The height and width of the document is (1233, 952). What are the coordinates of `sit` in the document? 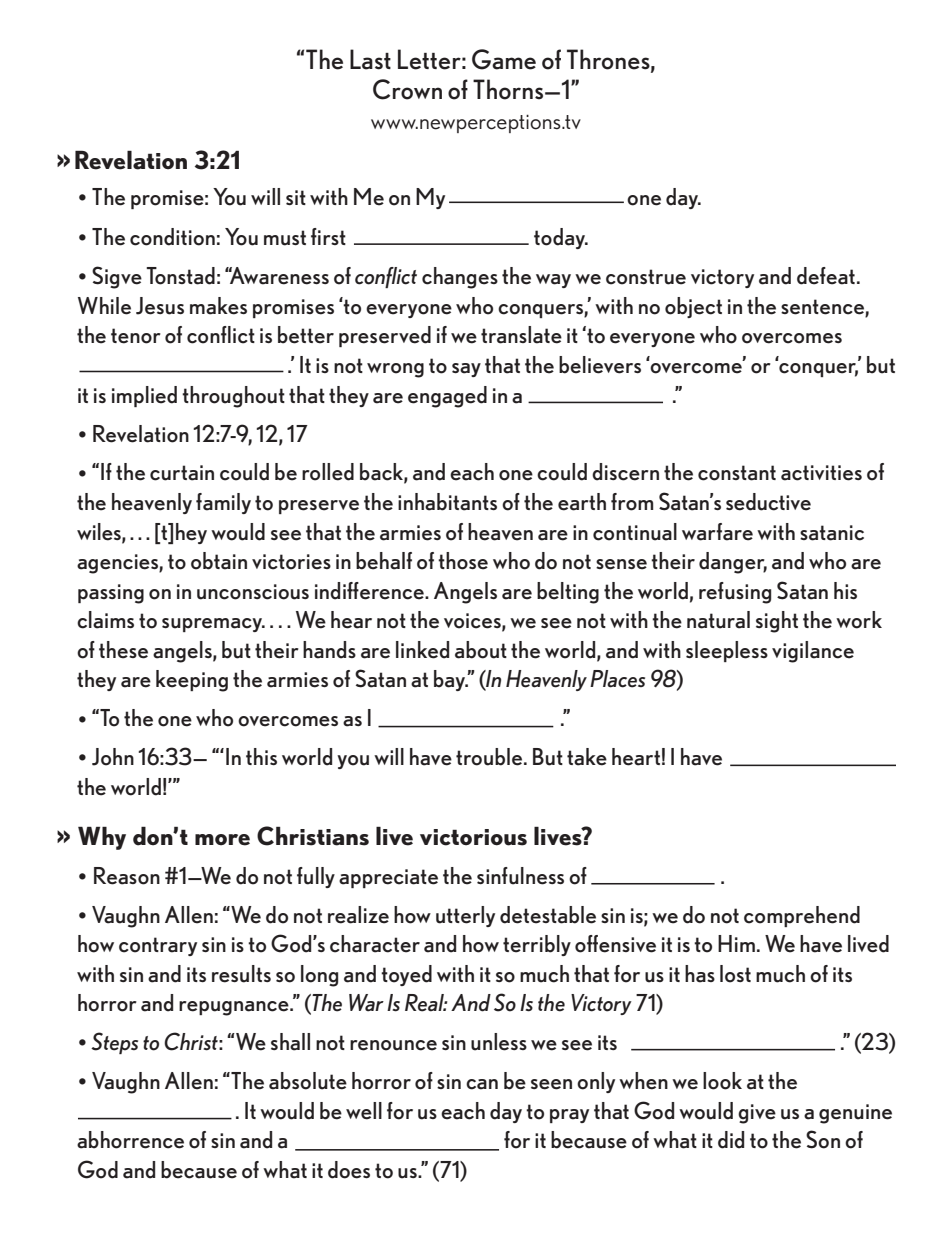 It's located at (296, 197).
